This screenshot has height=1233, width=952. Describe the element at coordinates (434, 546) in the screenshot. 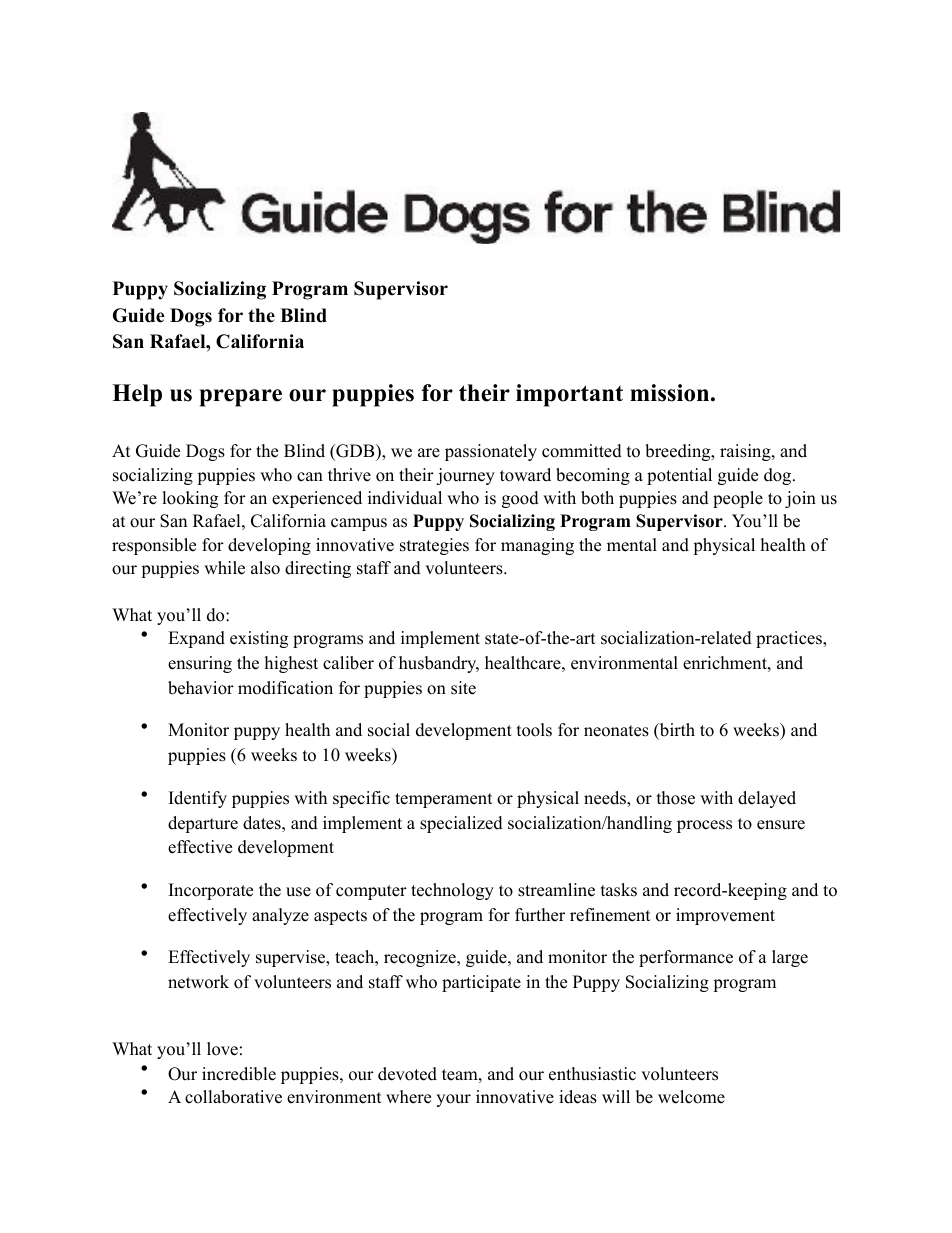

I see `strategies` at that location.
